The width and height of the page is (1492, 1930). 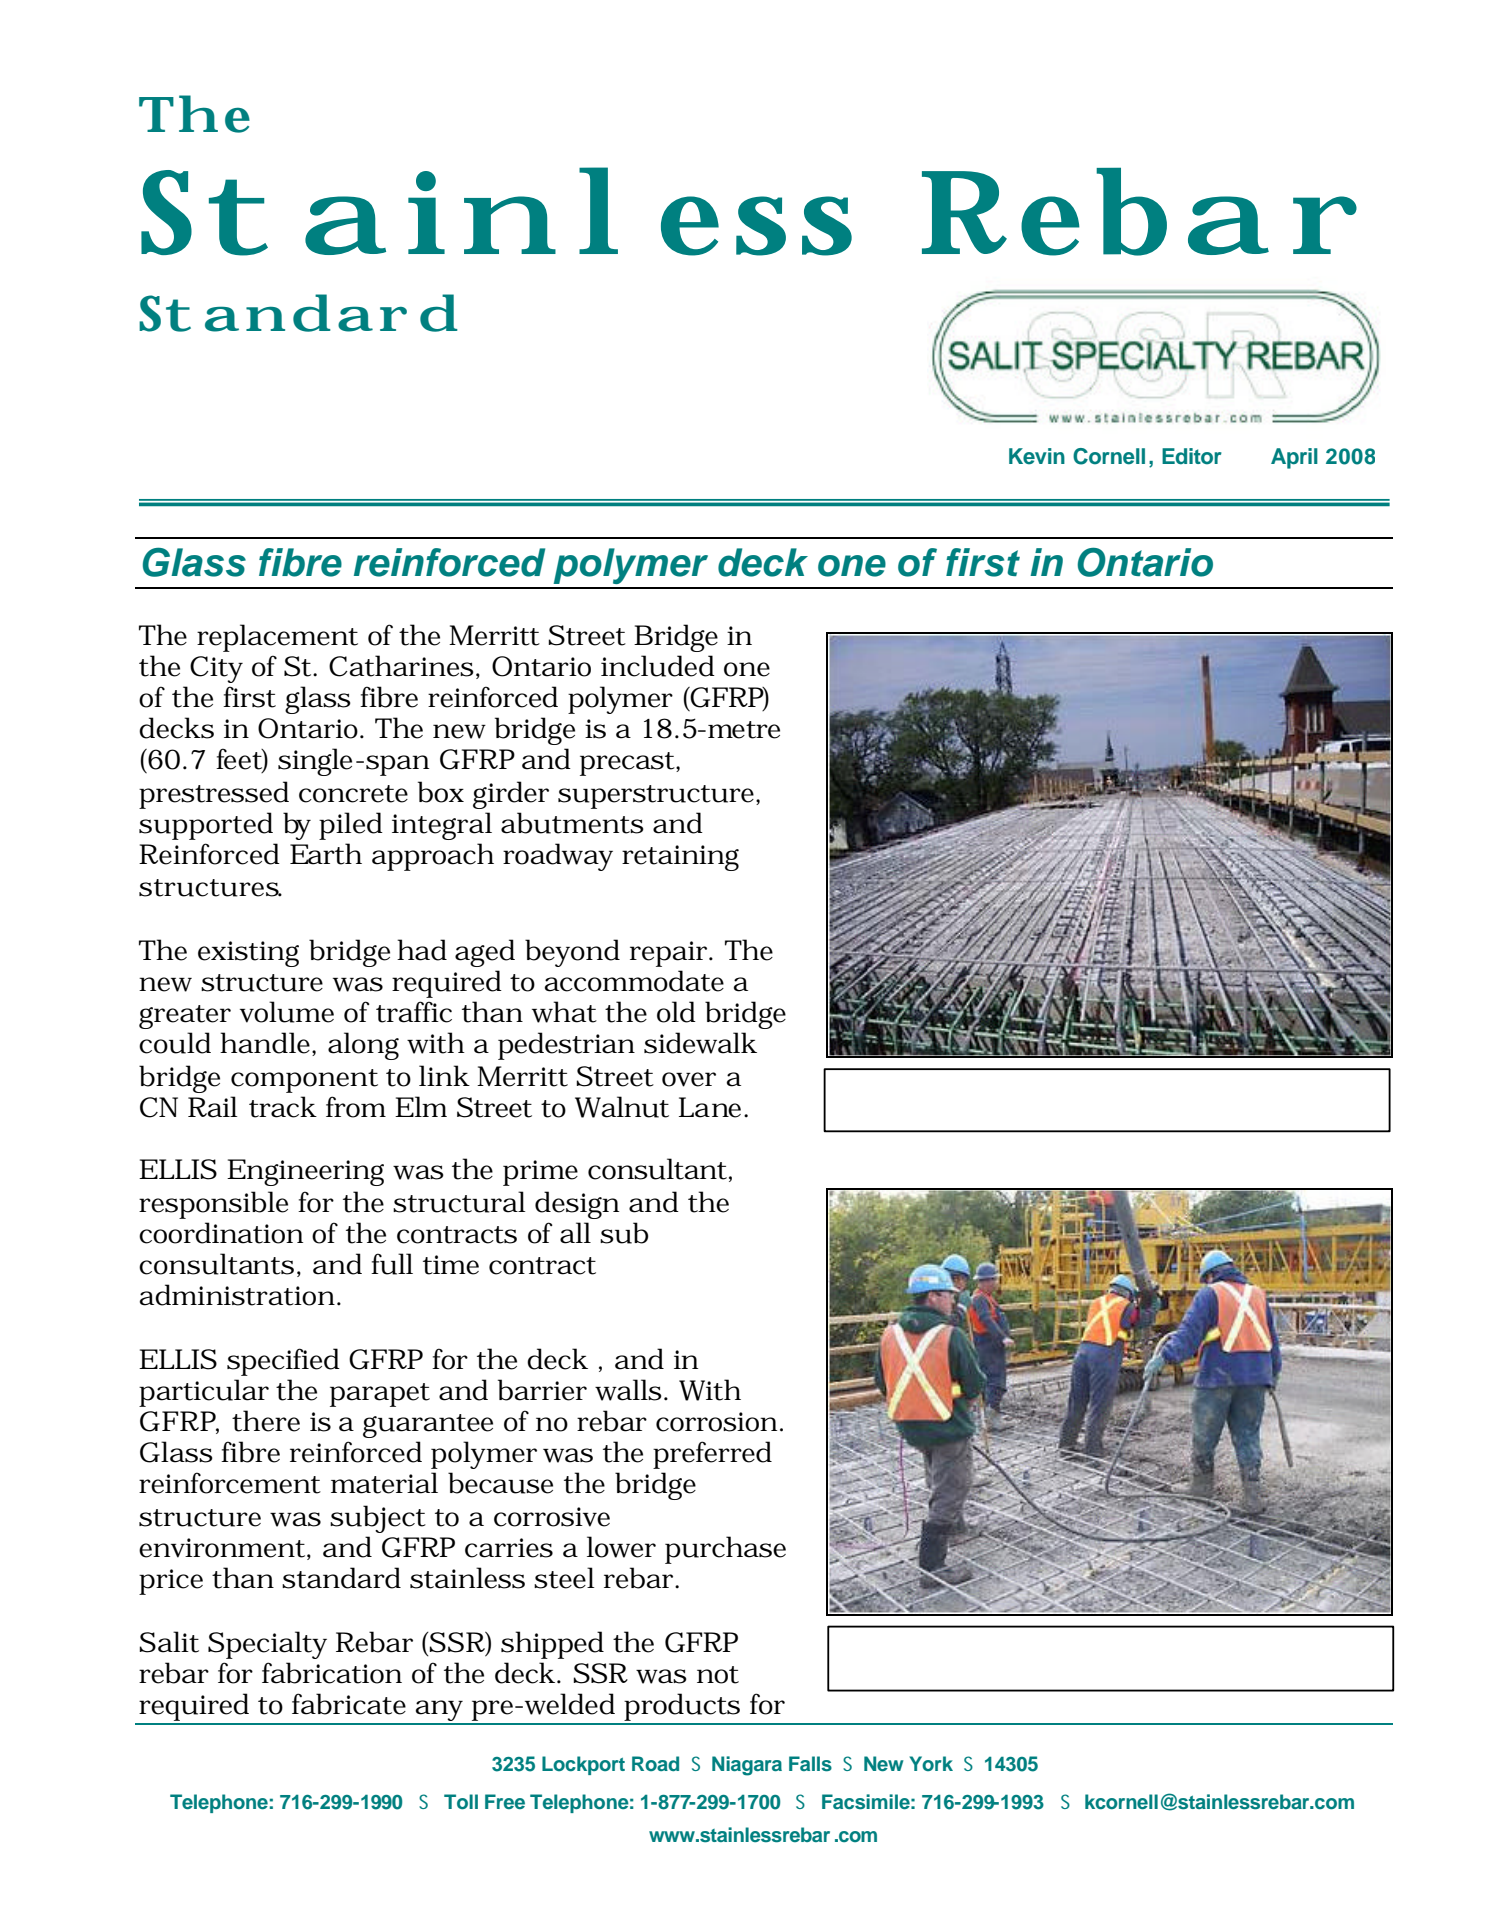 What do you see at coordinates (349, 1704) in the page?
I see `fabricate` at bounding box center [349, 1704].
